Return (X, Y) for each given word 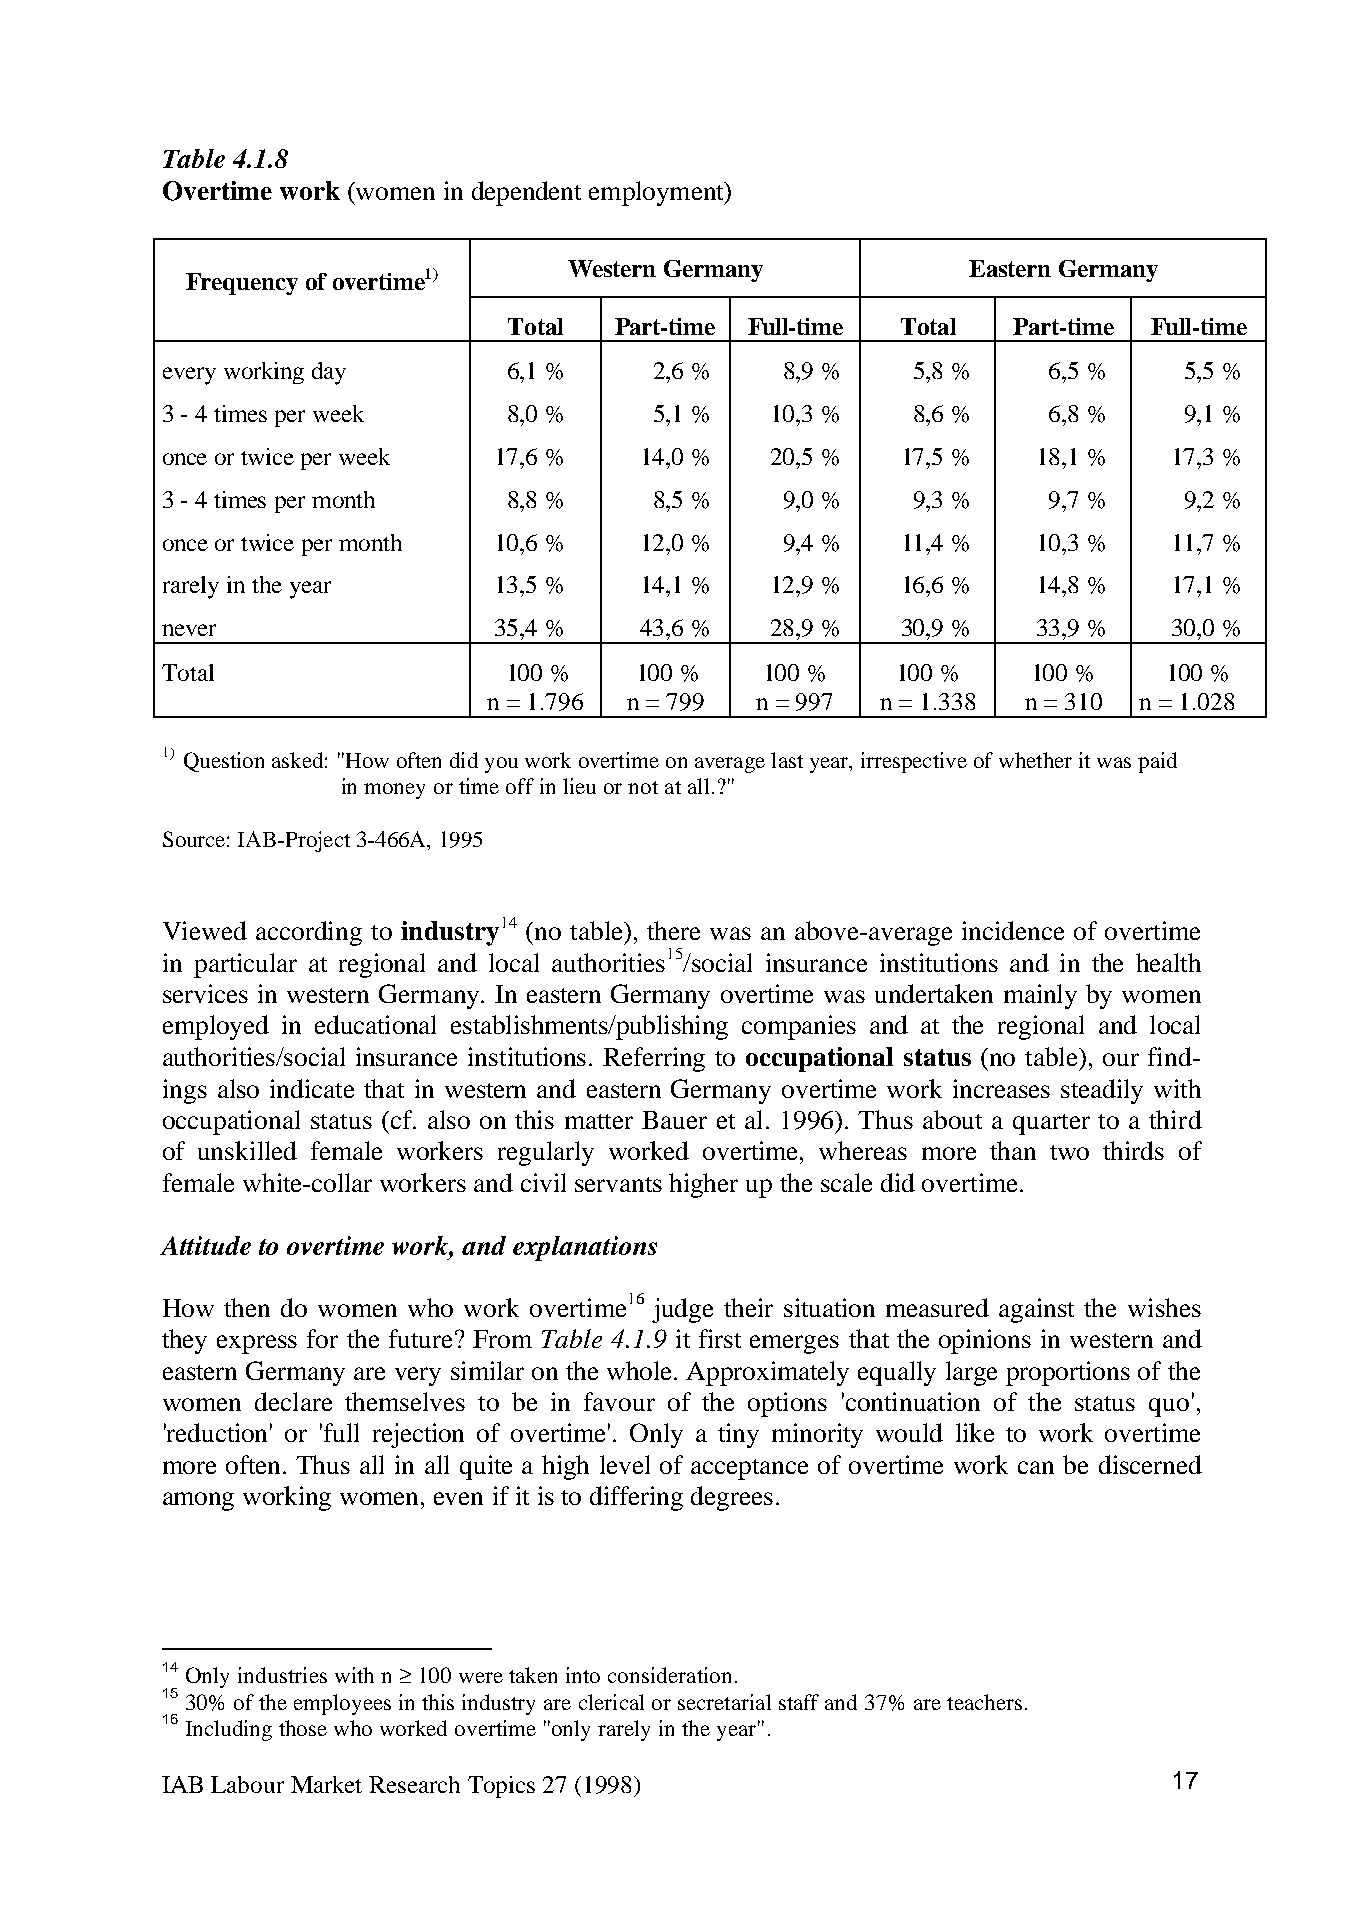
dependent (526, 193)
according (309, 933)
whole (641, 1370)
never (189, 630)
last (787, 760)
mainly (1040, 996)
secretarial (724, 1702)
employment (657, 193)
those (303, 1728)
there (673, 930)
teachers (984, 1702)
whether (1035, 760)
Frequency (242, 284)
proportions (1068, 1373)
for (322, 1338)
